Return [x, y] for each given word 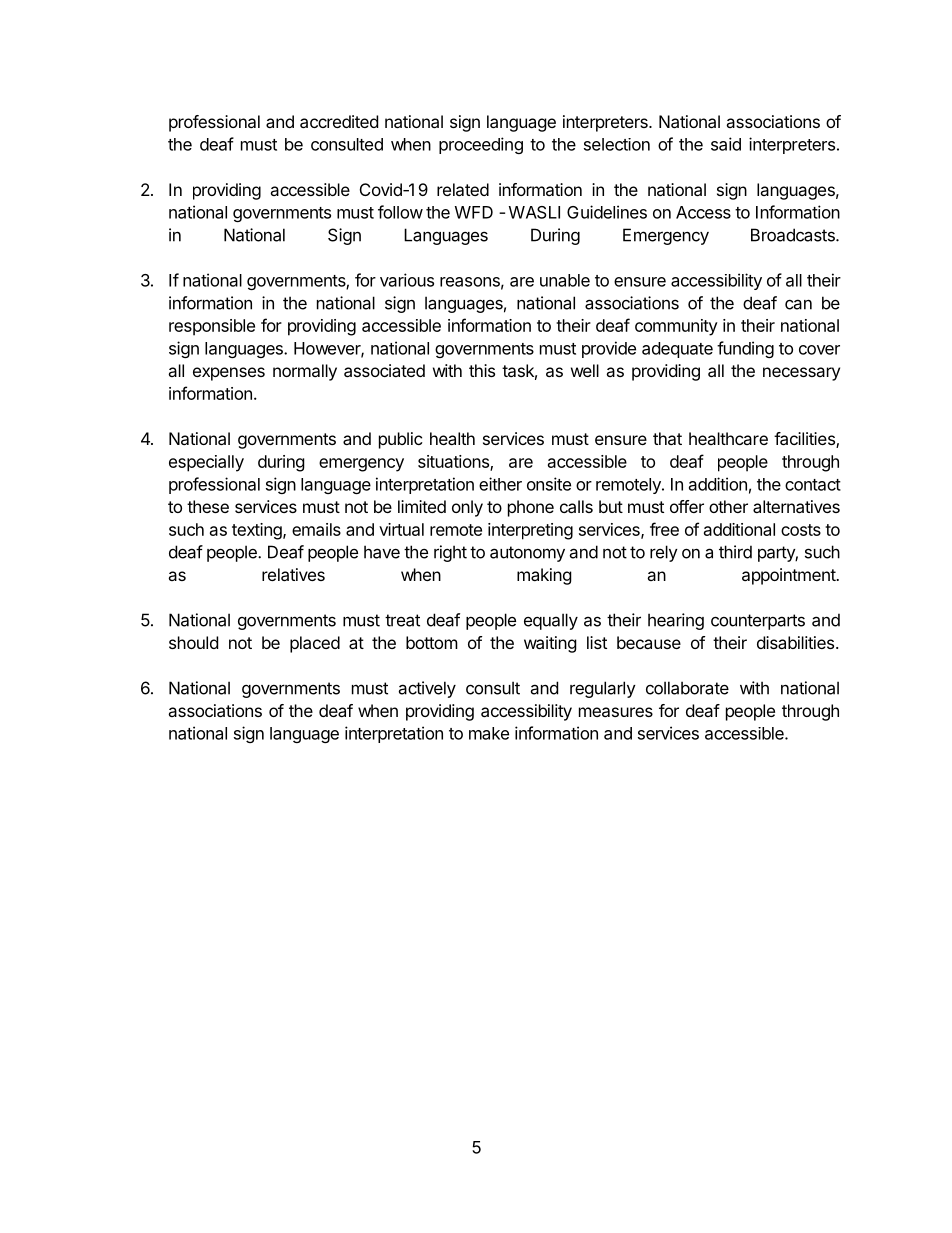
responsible [212, 327]
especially [206, 463]
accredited [339, 121]
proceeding [481, 145]
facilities [805, 440]
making [544, 576]
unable [565, 280]
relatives [293, 574]
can [798, 304]
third [735, 552]
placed [315, 644]
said [726, 144]
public [401, 440]
